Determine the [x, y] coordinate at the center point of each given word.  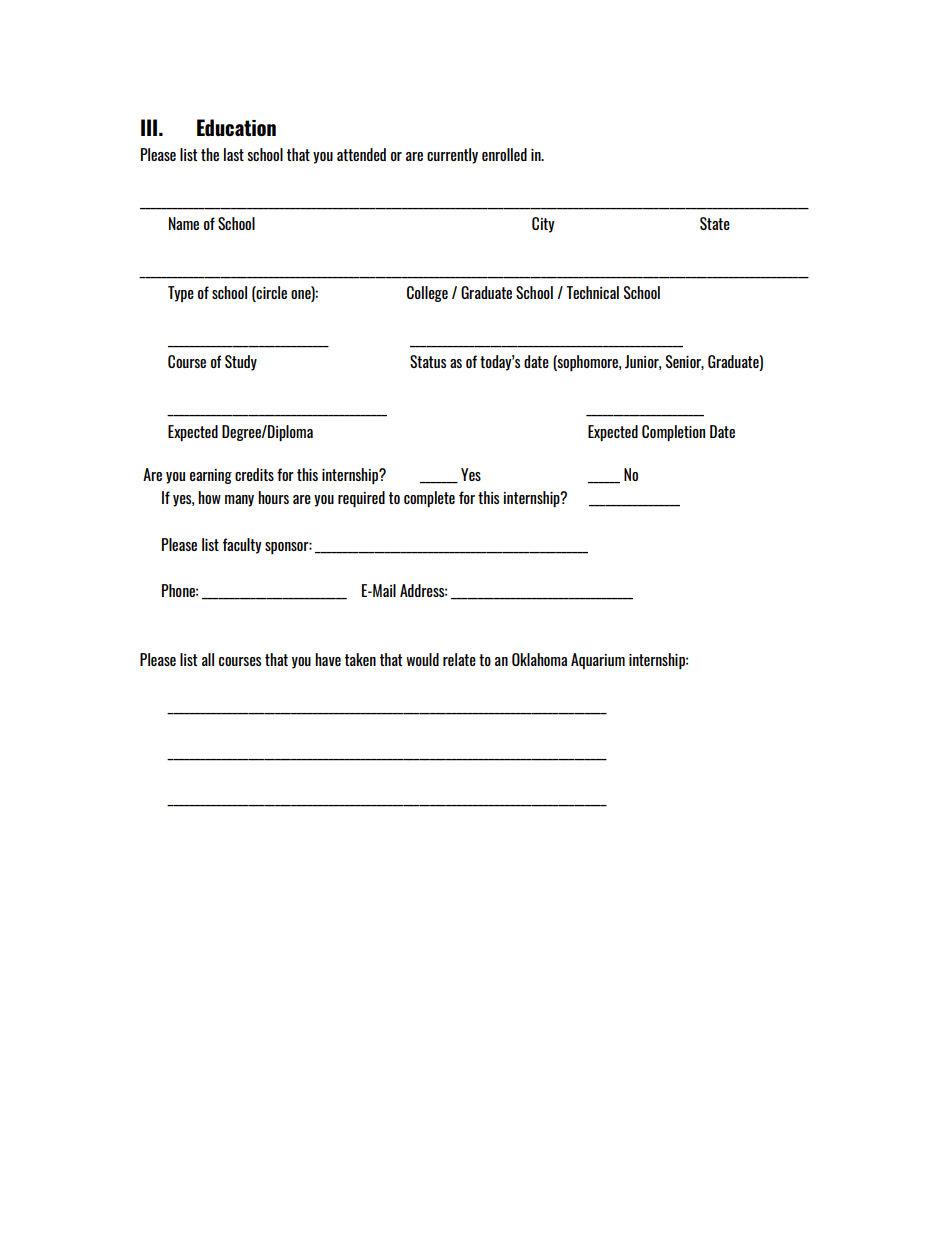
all [208, 659]
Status [428, 361]
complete [429, 499]
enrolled [504, 154]
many [239, 501]
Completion [673, 433]
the [210, 154]
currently [452, 156]
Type [181, 294]
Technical [593, 292]
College [427, 294]
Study [241, 363]
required [361, 499]
